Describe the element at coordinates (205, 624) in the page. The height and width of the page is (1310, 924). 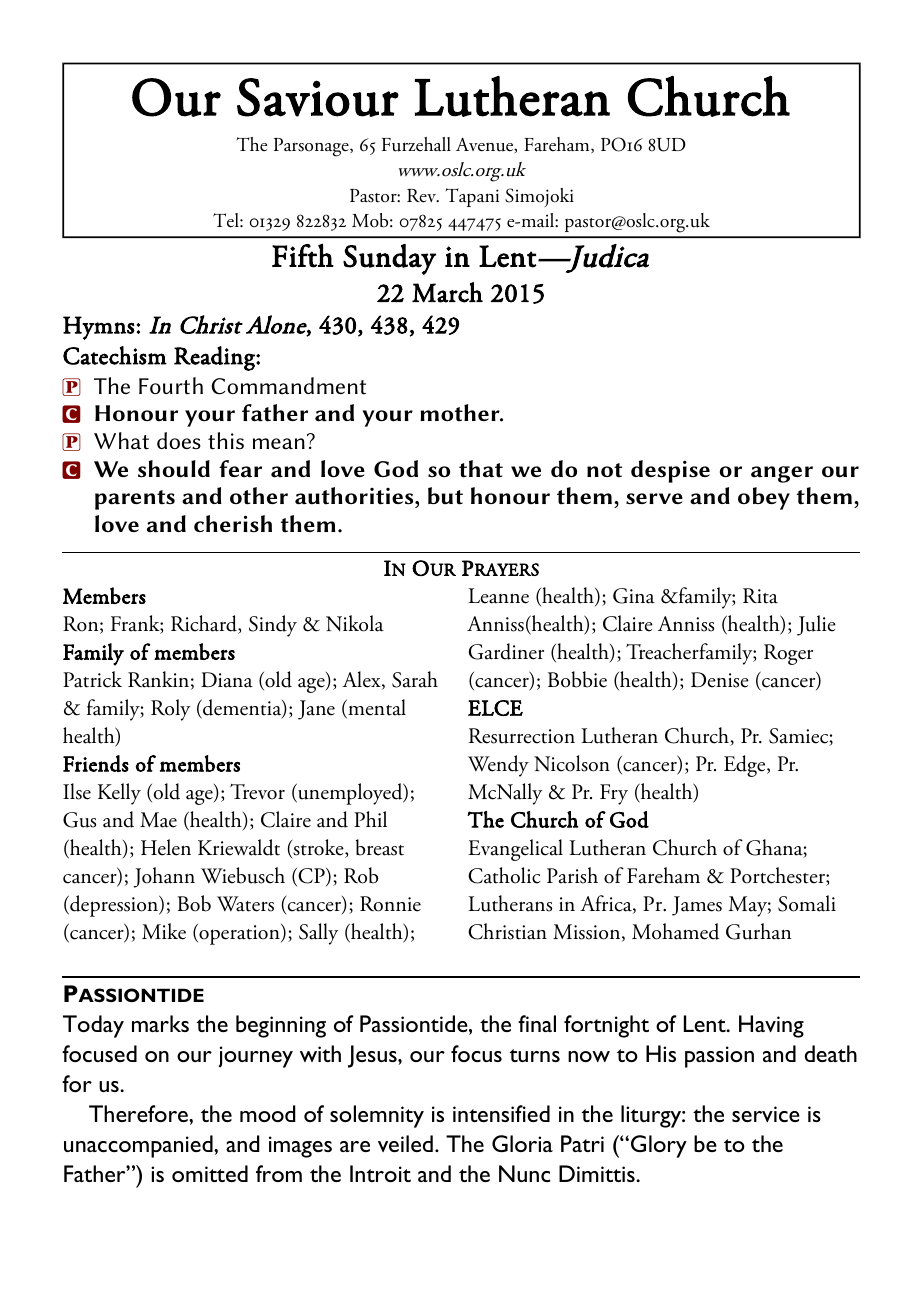
I see `Richard` at that location.
